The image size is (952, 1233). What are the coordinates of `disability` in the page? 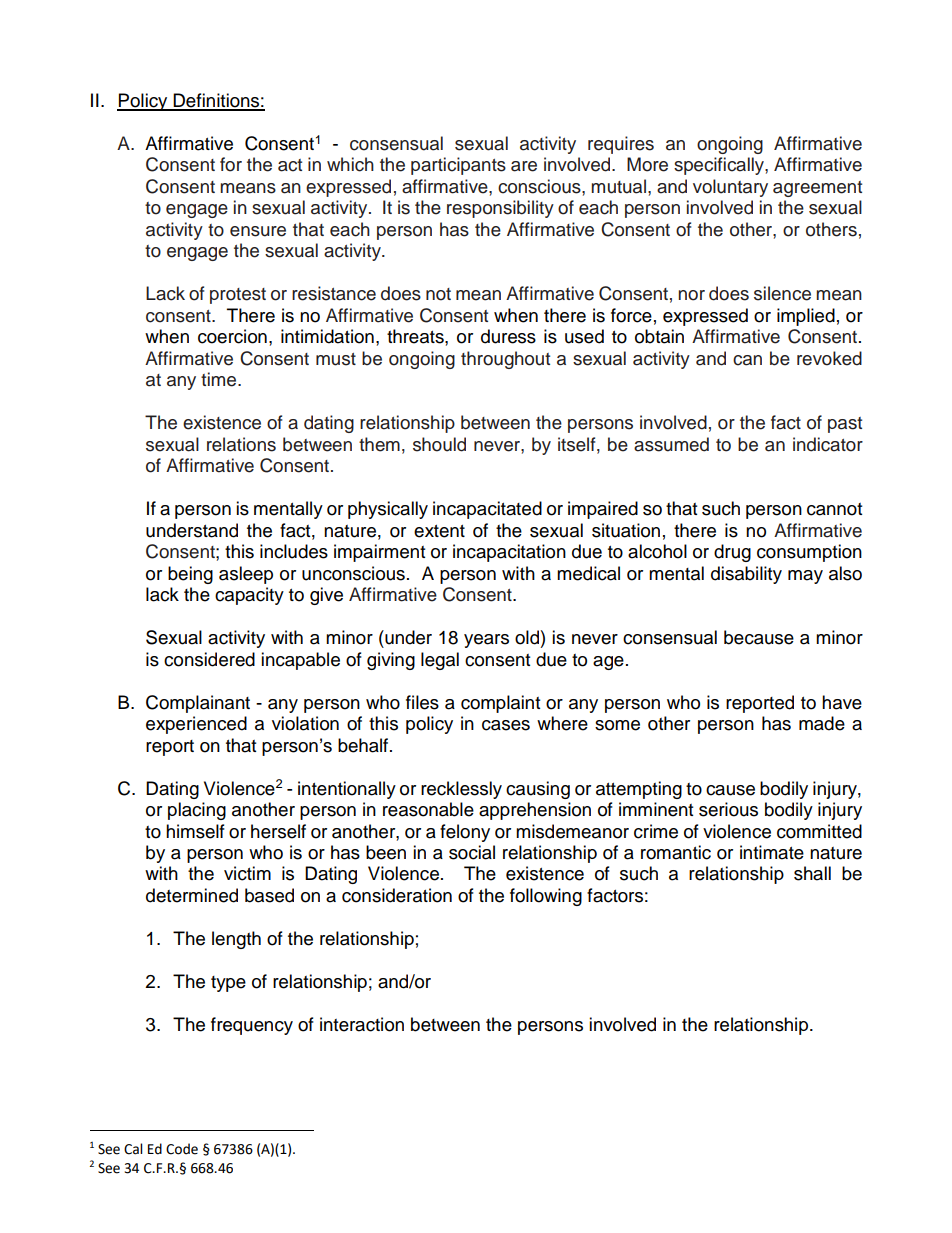 It's located at (746, 575).
